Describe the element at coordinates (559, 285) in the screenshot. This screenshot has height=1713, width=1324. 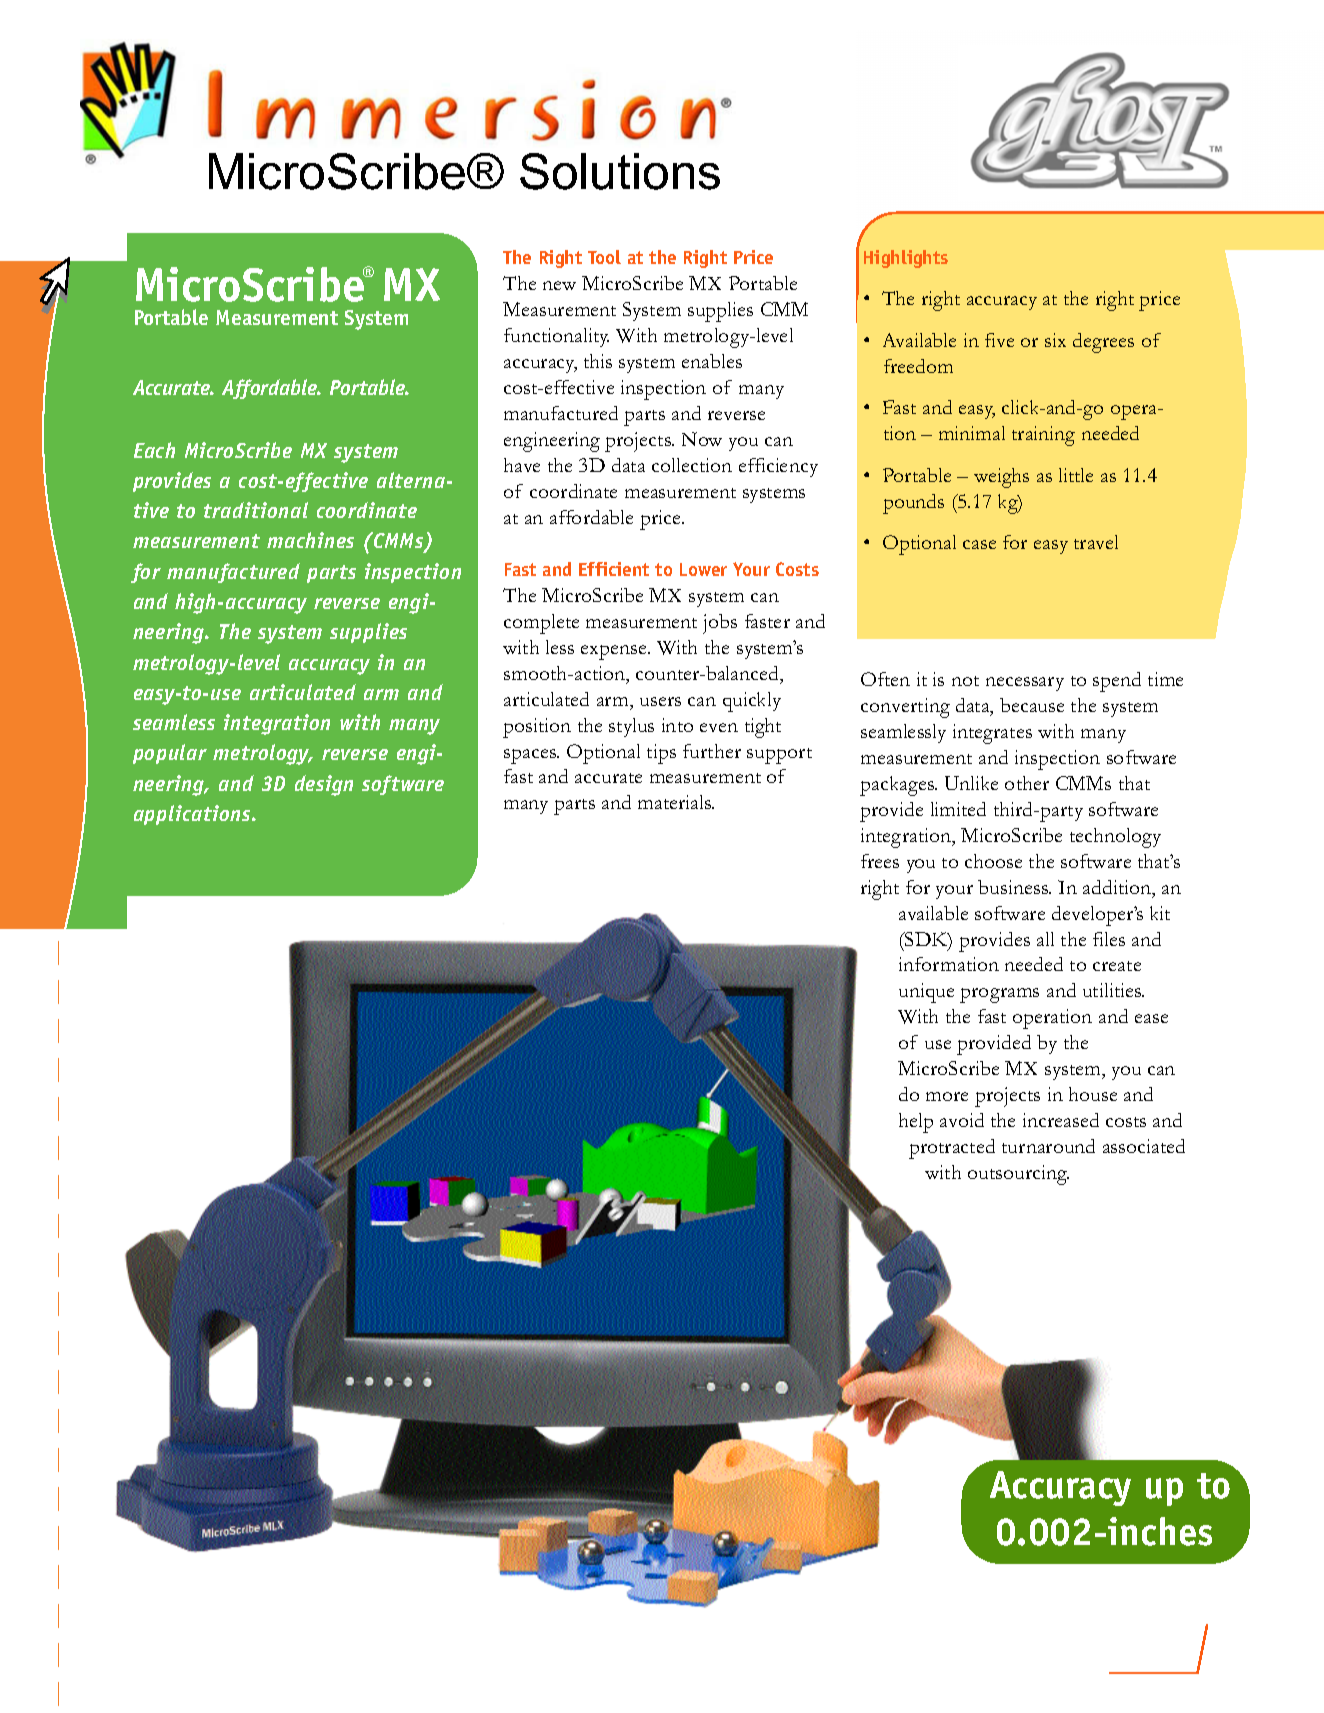
I see `new` at that location.
